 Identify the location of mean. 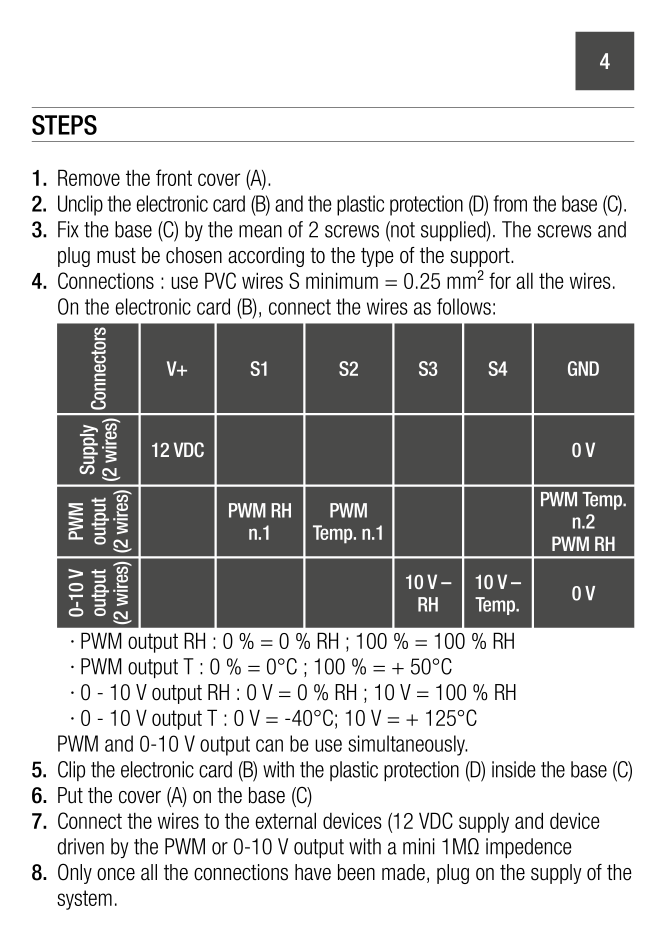
(260, 231).
